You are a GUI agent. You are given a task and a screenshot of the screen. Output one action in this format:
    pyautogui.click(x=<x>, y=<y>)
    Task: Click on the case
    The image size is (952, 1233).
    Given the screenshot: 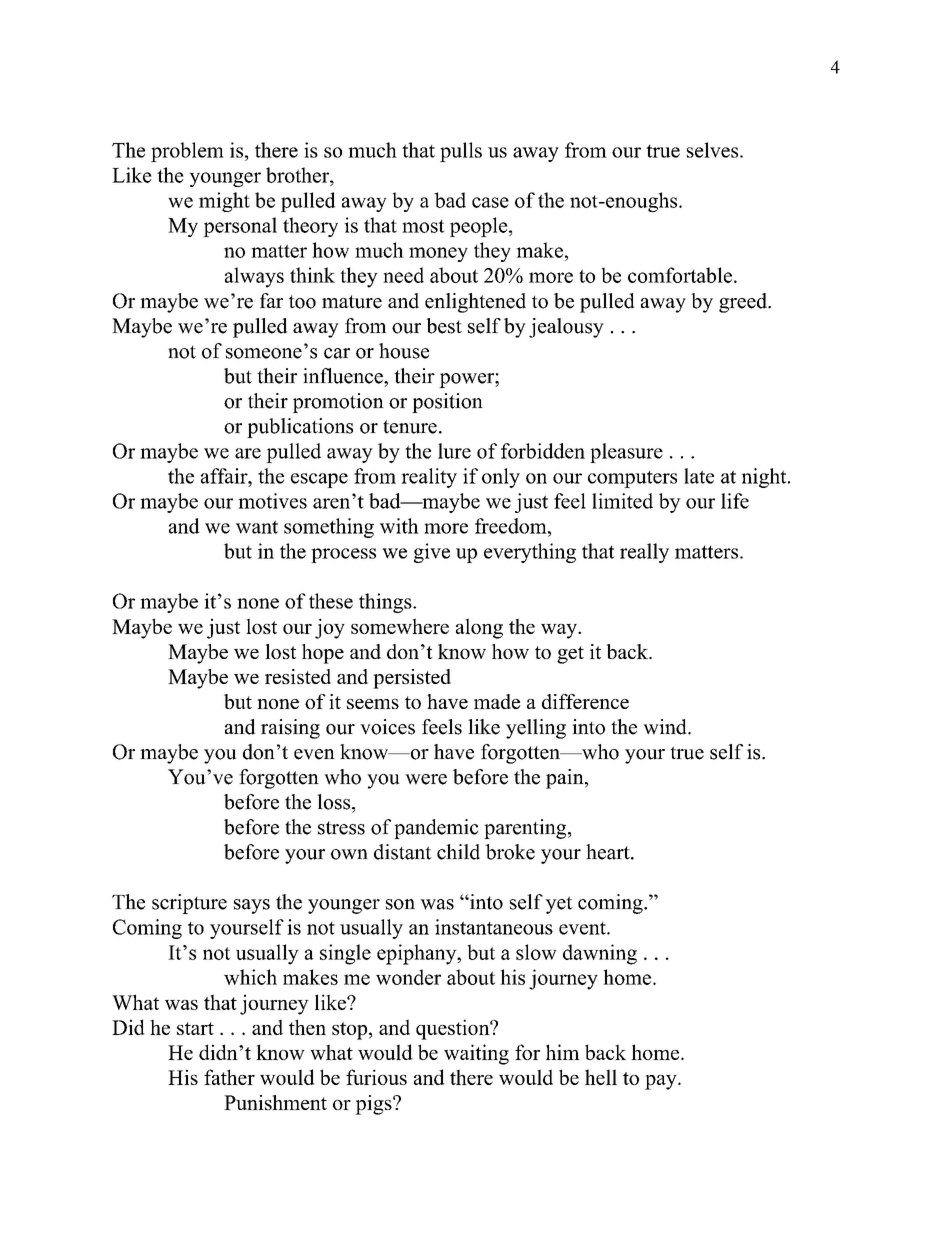 What is the action you would take?
    pyautogui.click(x=490, y=202)
